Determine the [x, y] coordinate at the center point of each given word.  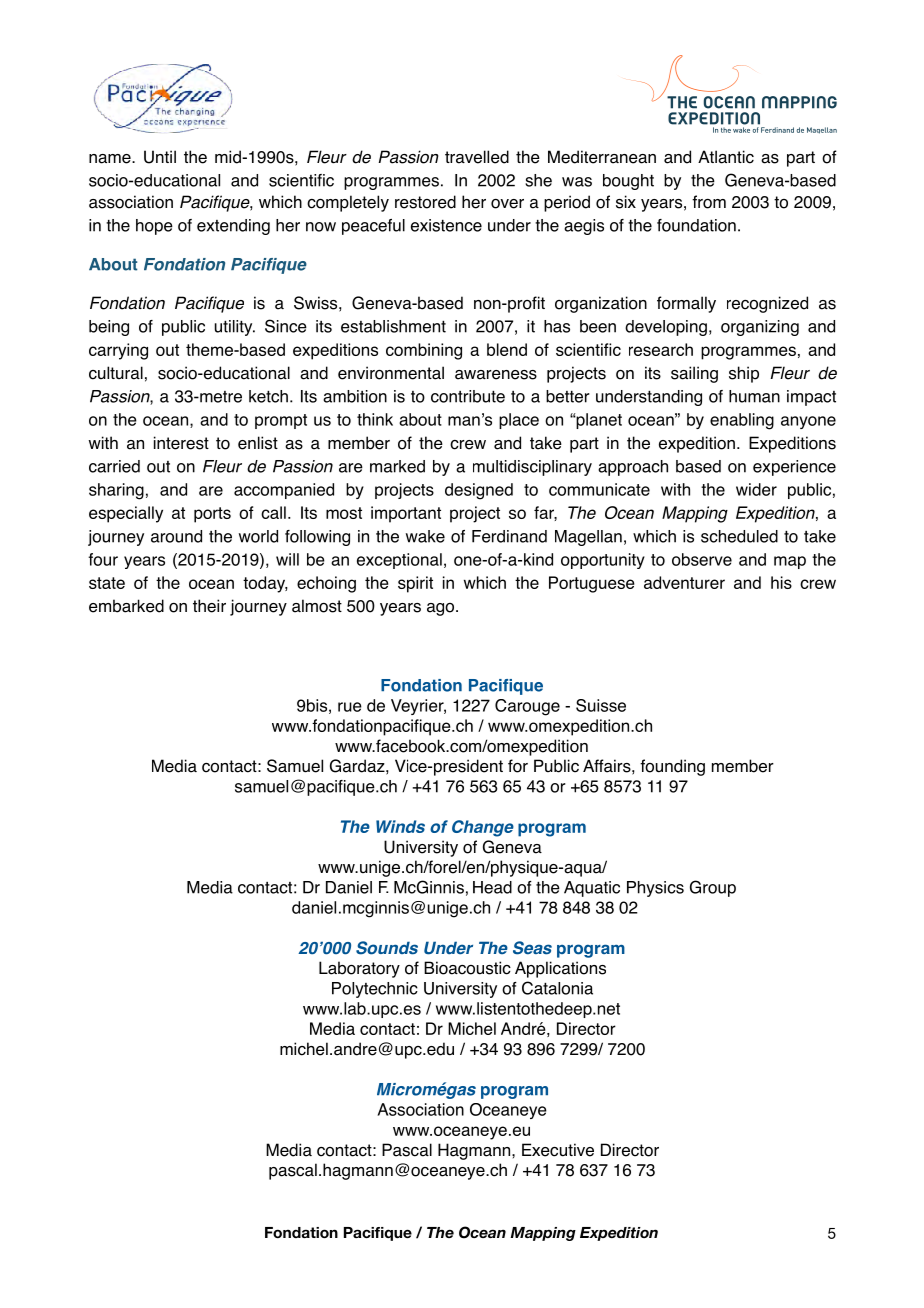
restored [425, 202]
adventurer [684, 582]
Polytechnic [375, 990]
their [209, 606]
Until [160, 157]
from [709, 202]
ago [442, 609]
